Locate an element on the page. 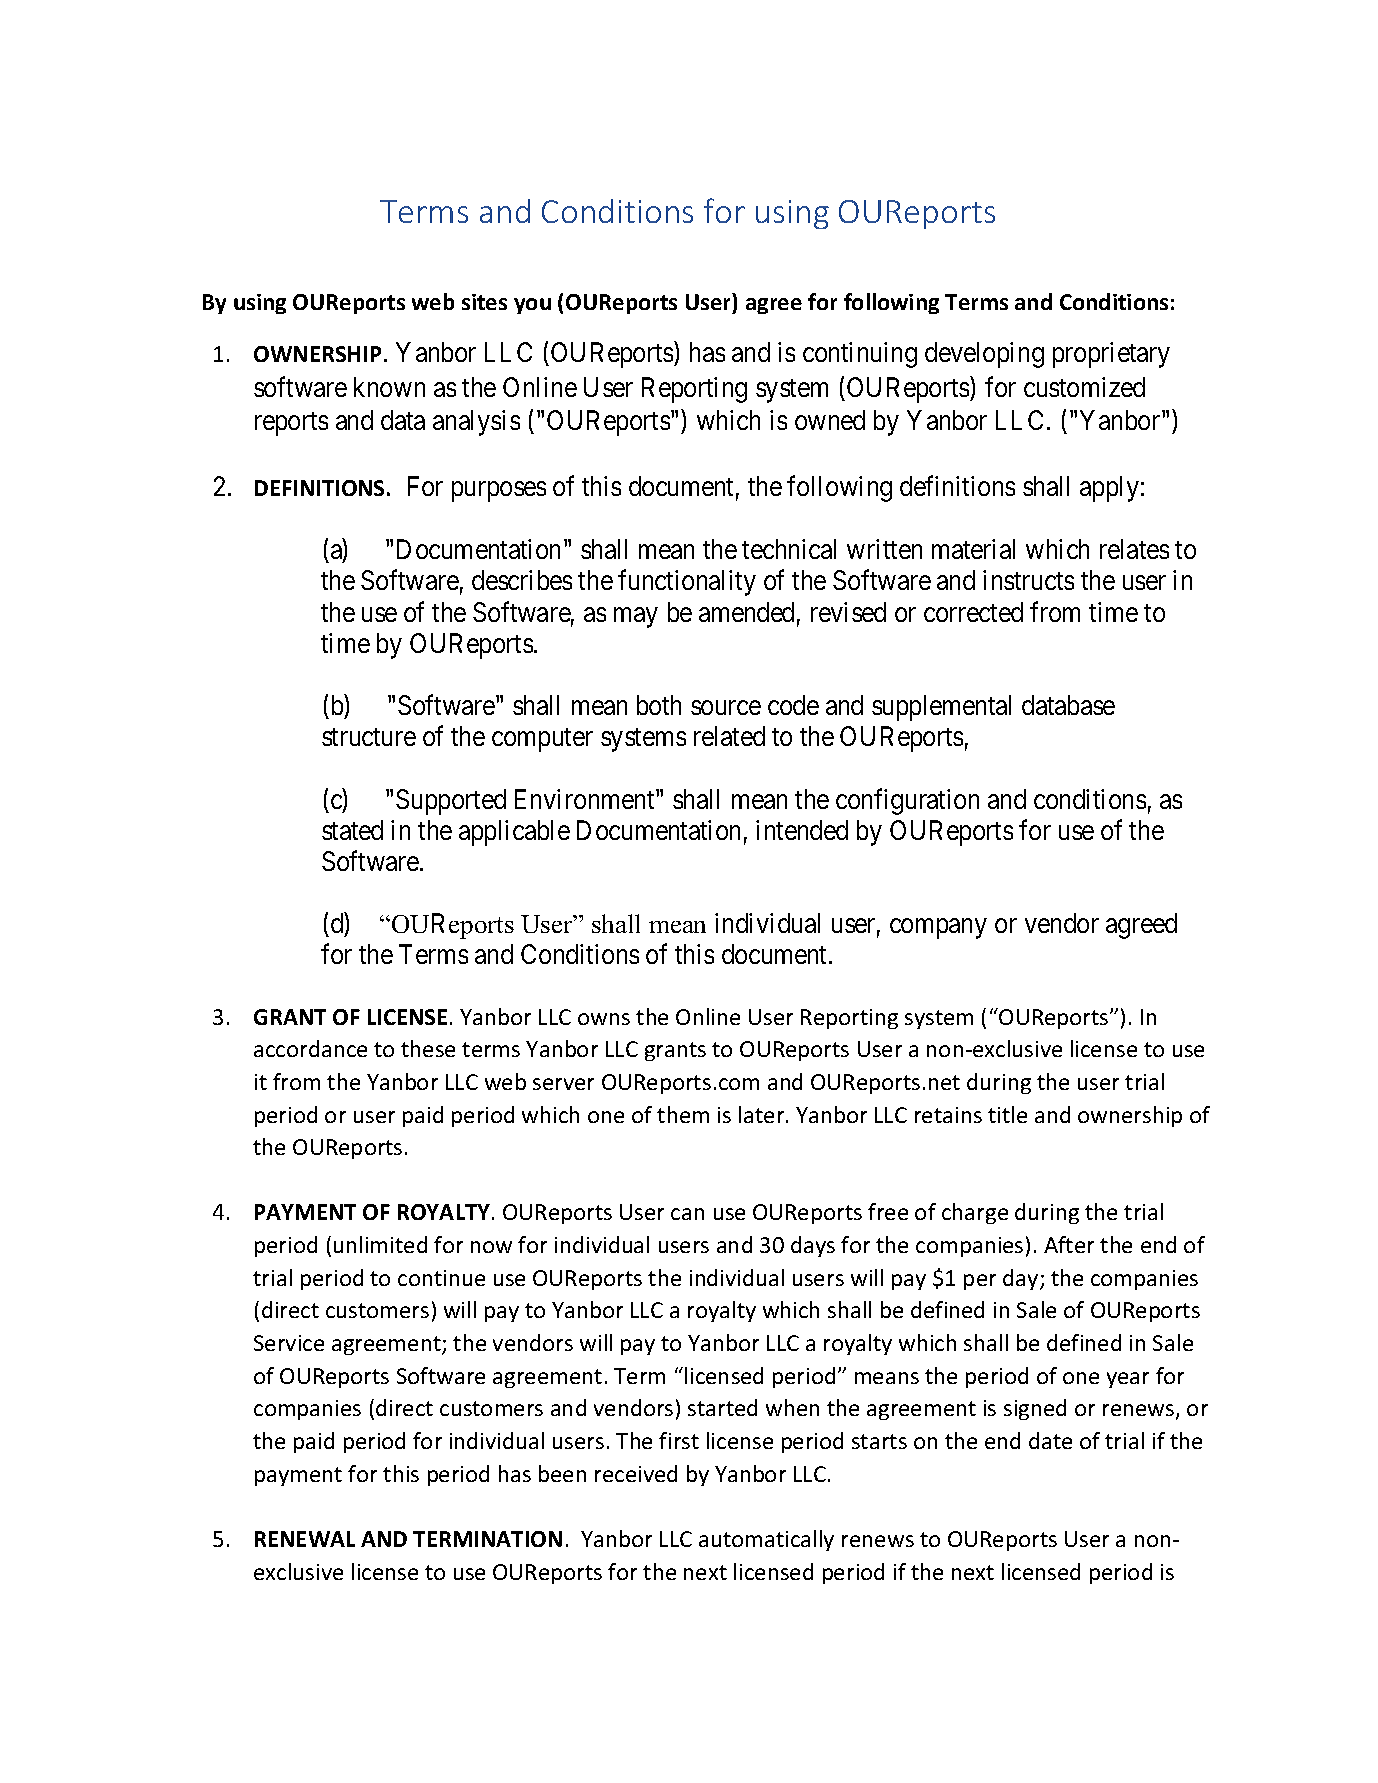 Image resolution: width=1378 pixels, height=1783 pixels. developing is located at coordinates (984, 355).
